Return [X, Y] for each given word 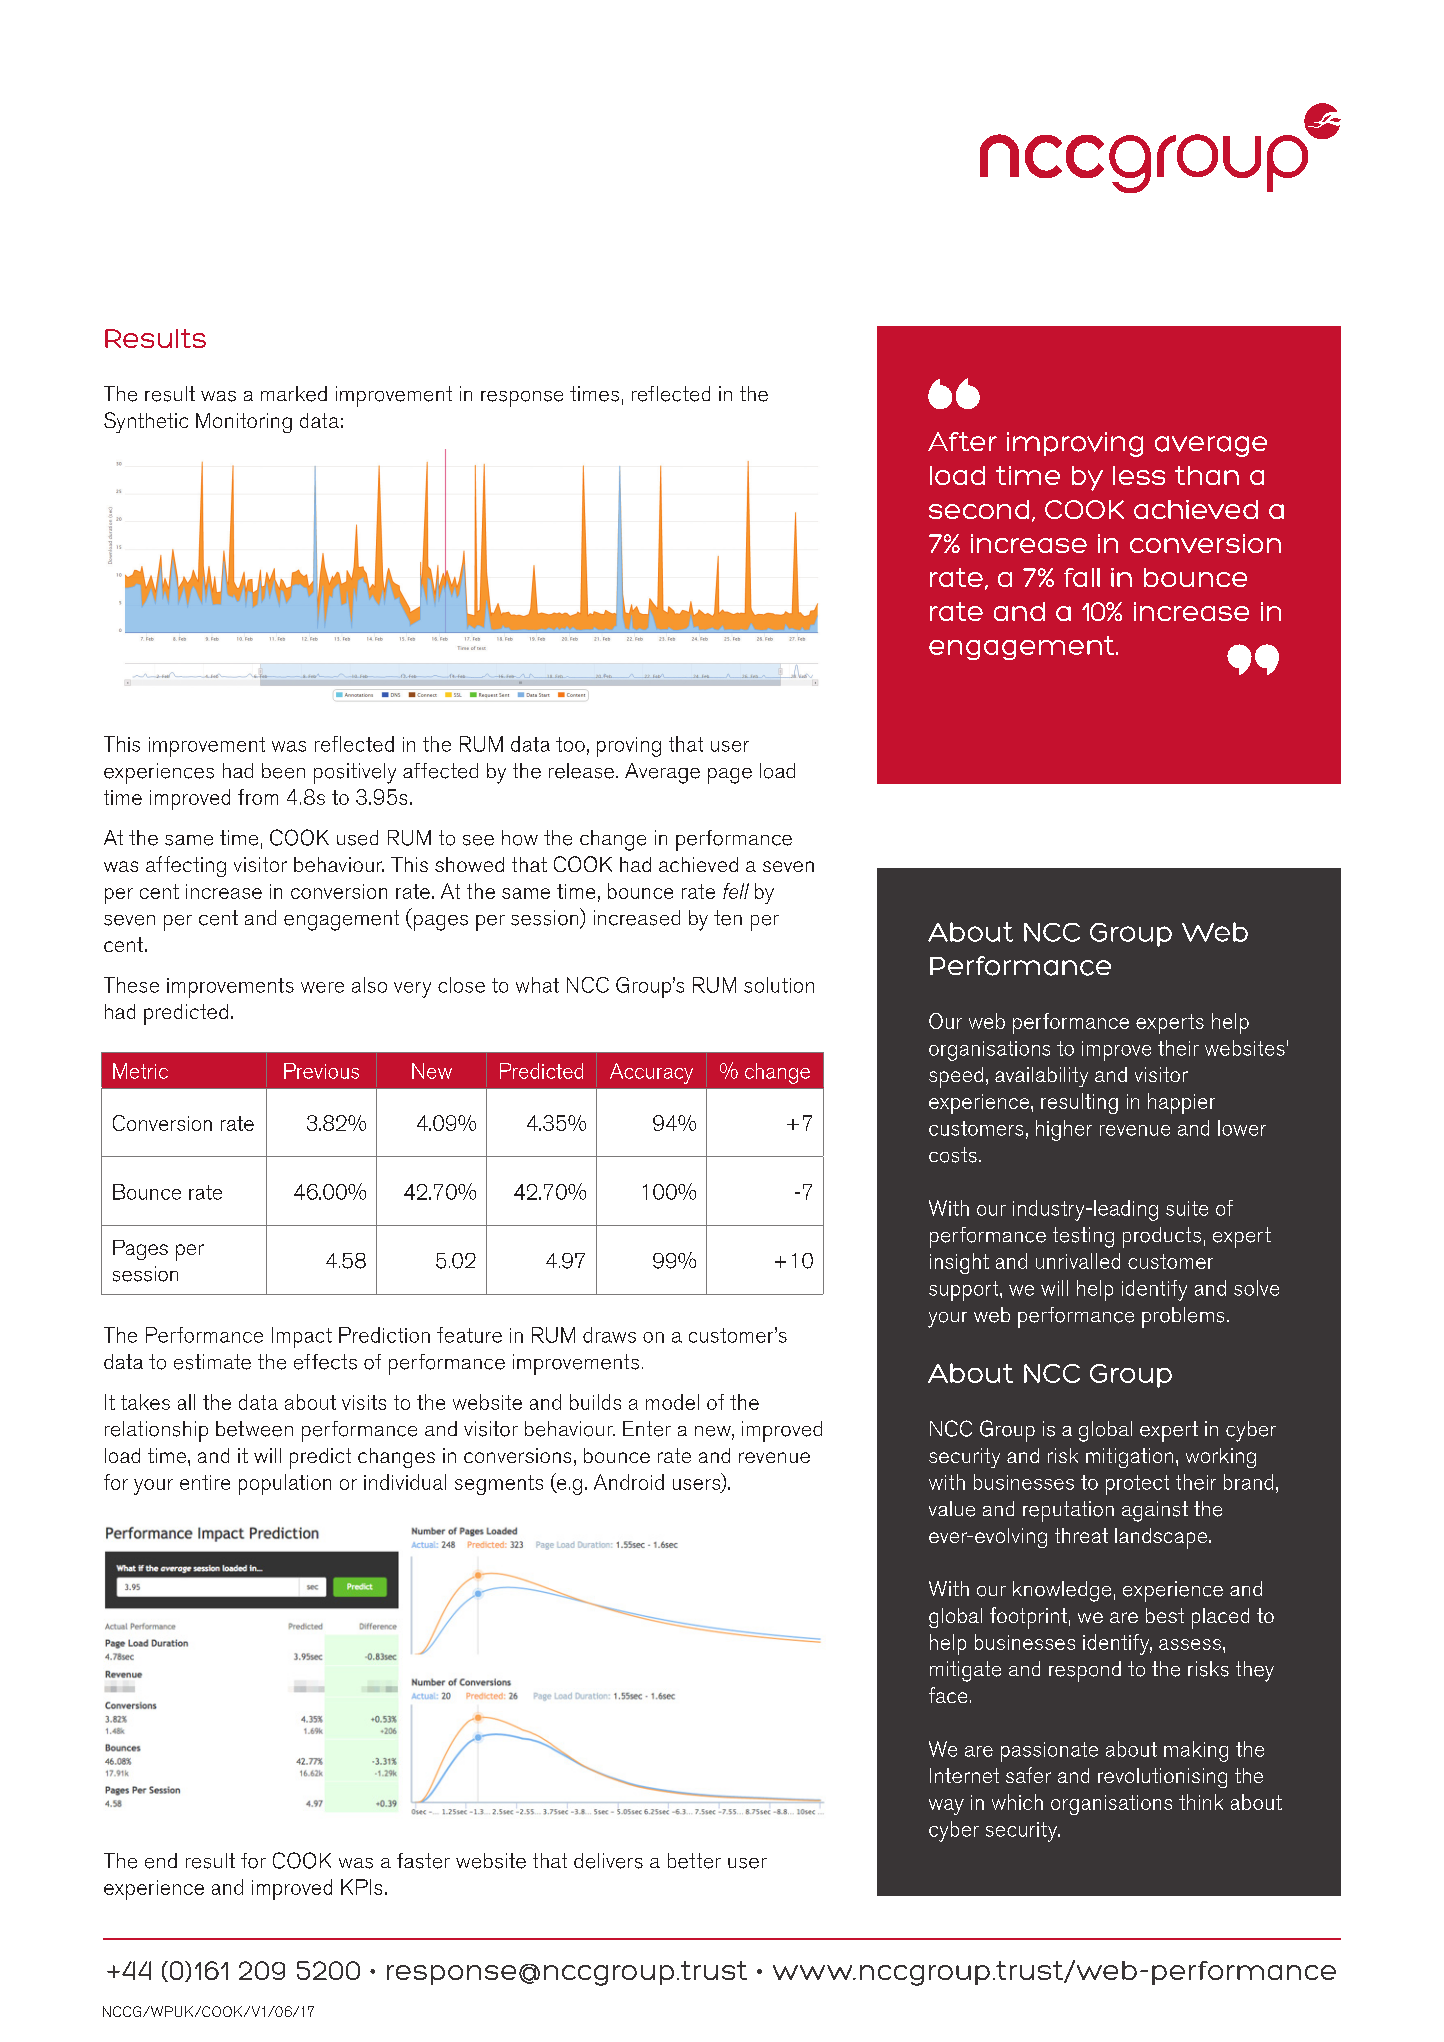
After [962, 441]
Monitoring [244, 423]
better [694, 1861]
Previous [321, 1071]
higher [1064, 1130]
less [1139, 475]
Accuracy [651, 1073]
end [161, 1861]
